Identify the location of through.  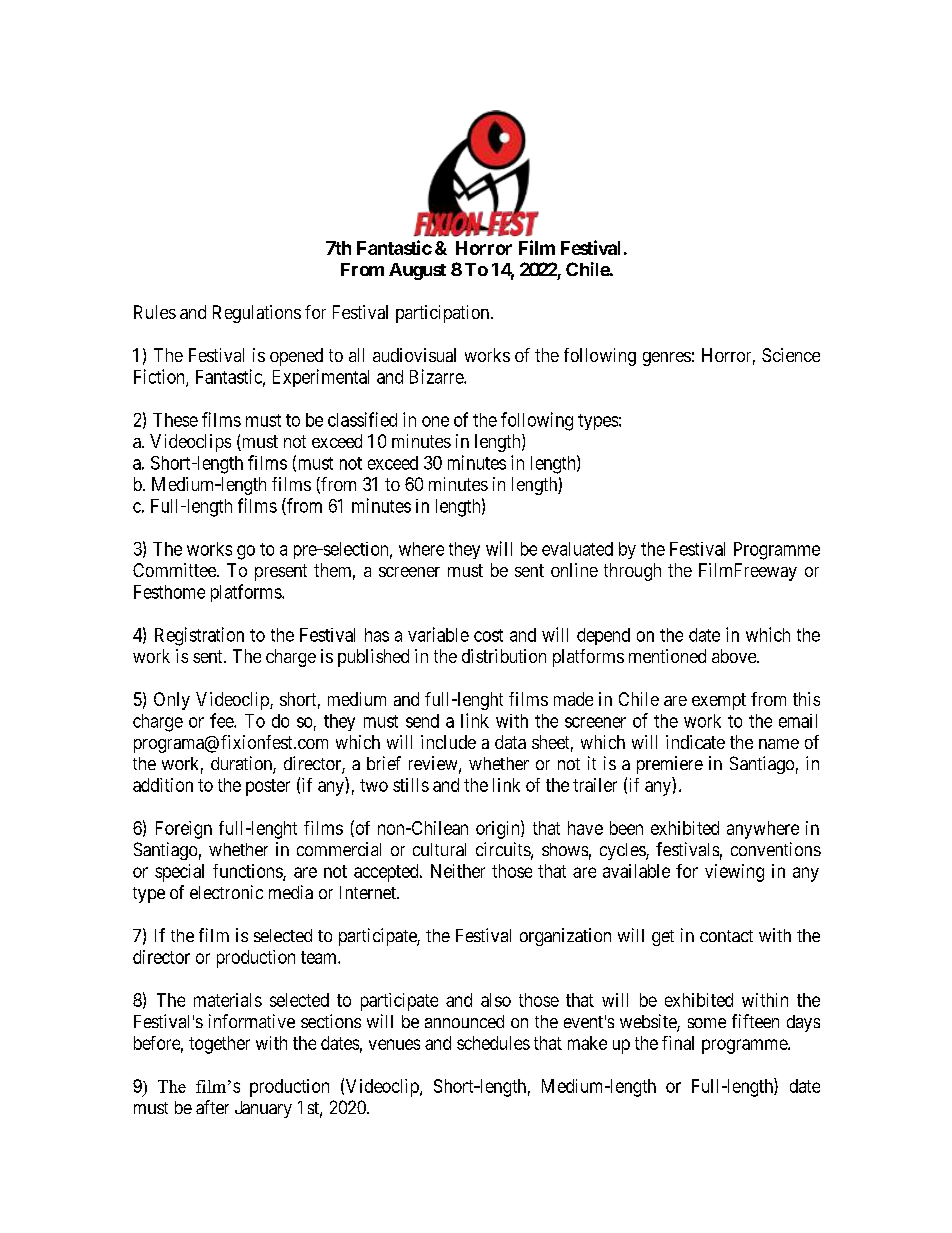
(632, 572).
